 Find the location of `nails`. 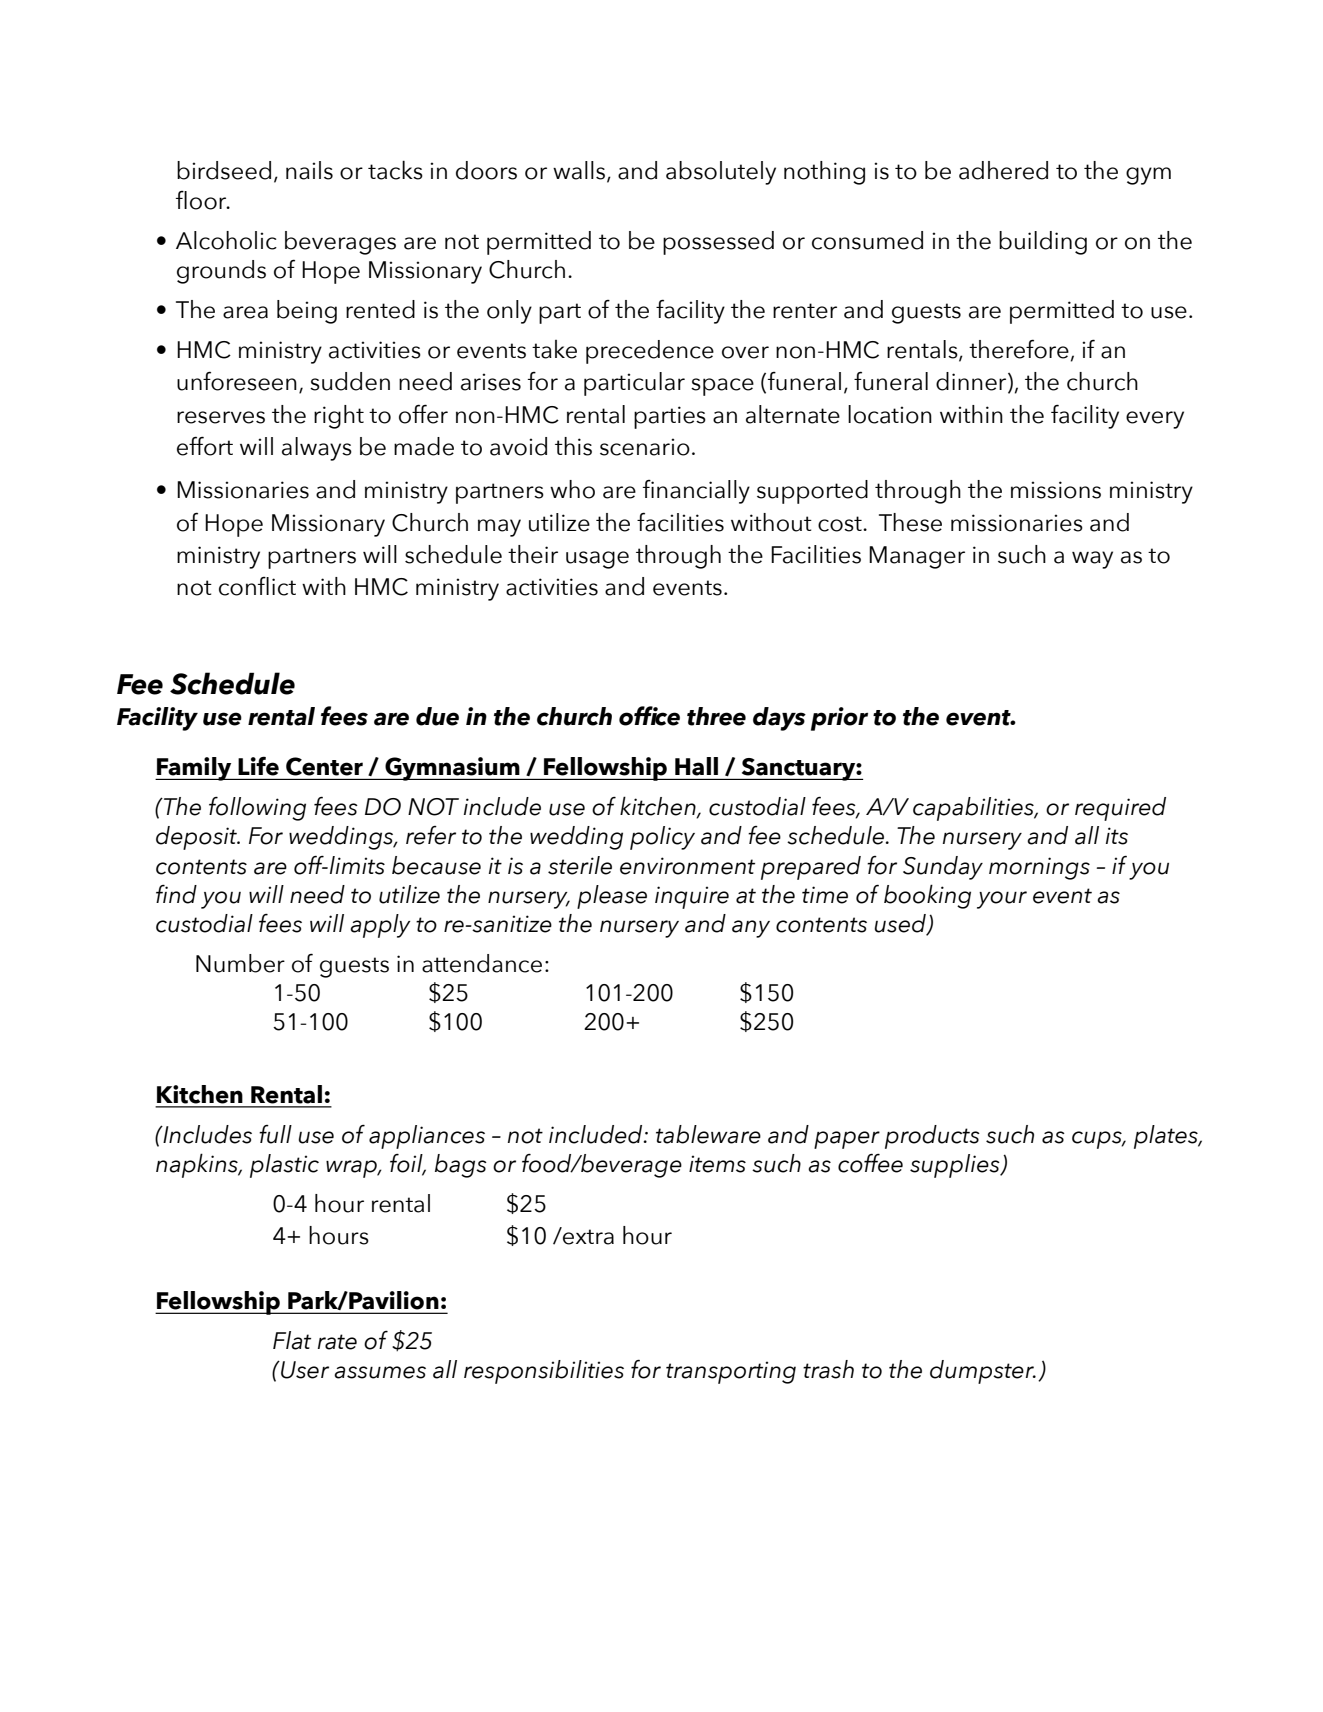

nails is located at coordinates (309, 170).
